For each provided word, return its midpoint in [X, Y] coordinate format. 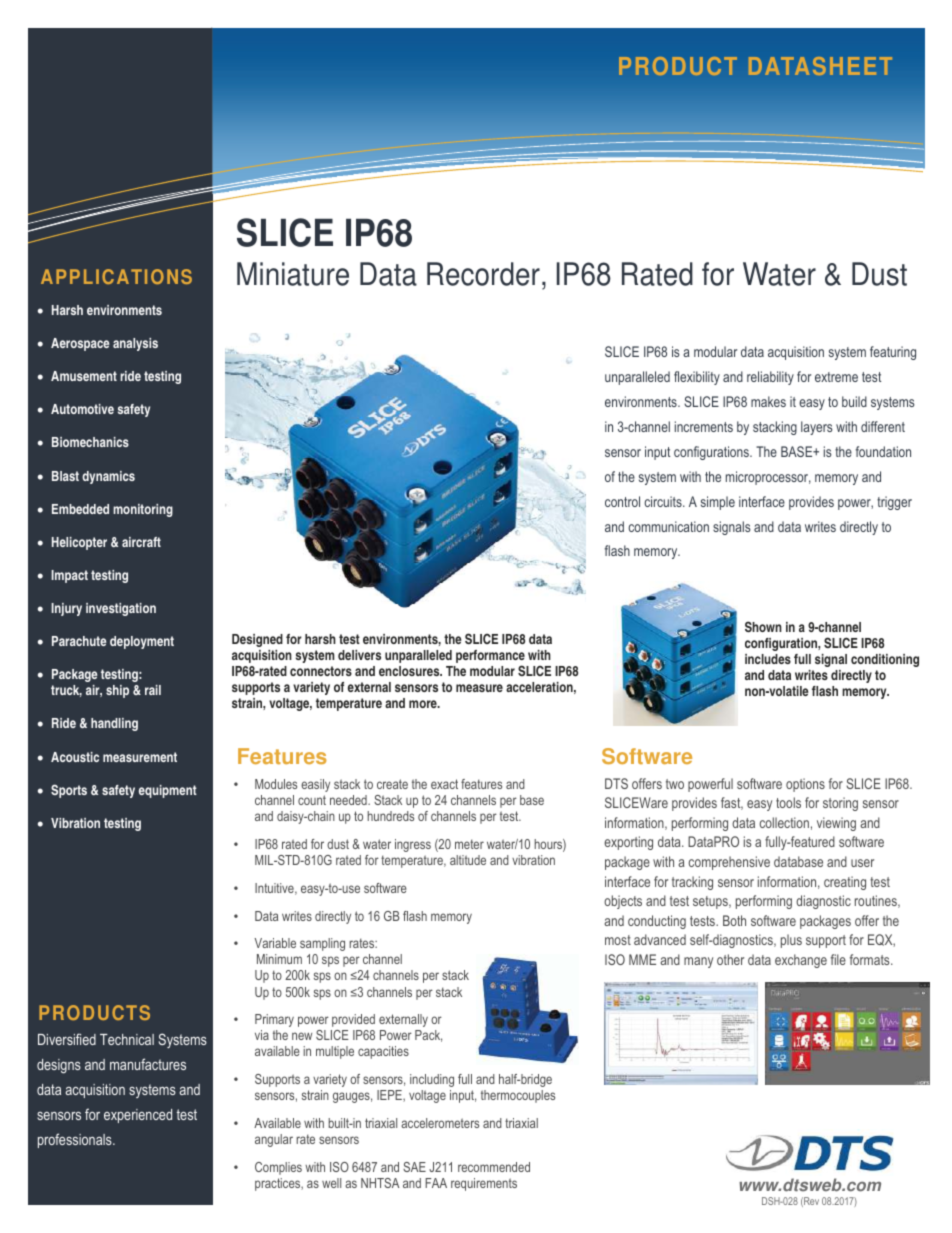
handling [114, 724]
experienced [138, 1116]
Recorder [483, 274]
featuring [893, 353]
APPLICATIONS [116, 276]
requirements [484, 1184]
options [805, 785]
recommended [494, 1167]
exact [444, 784]
